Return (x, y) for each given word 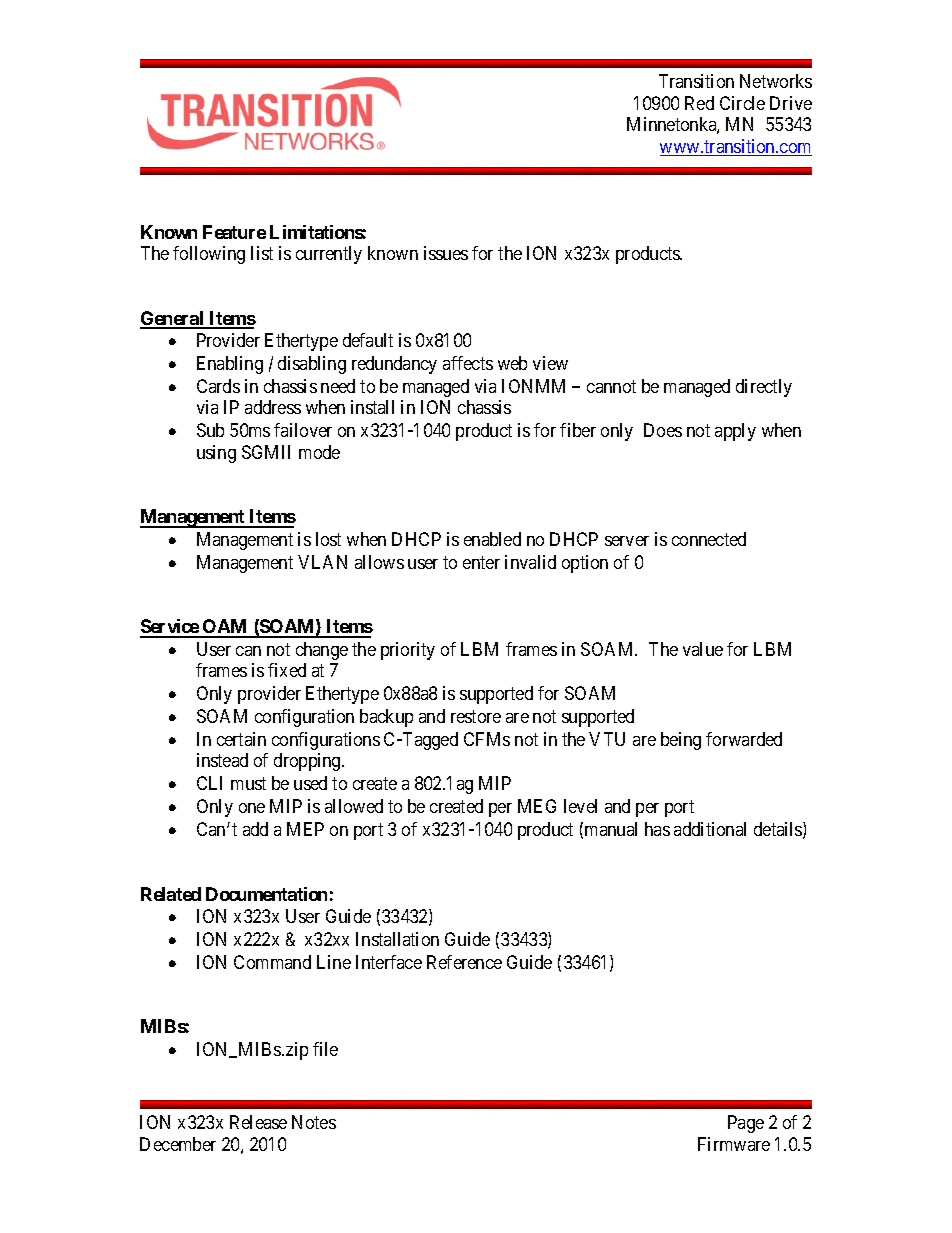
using (216, 454)
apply (735, 432)
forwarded (744, 739)
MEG (537, 806)
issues (446, 253)
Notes (314, 1122)
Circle (742, 103)
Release (258, 1122)
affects (468, 363)
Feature (234, 232)
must (248, 784)
